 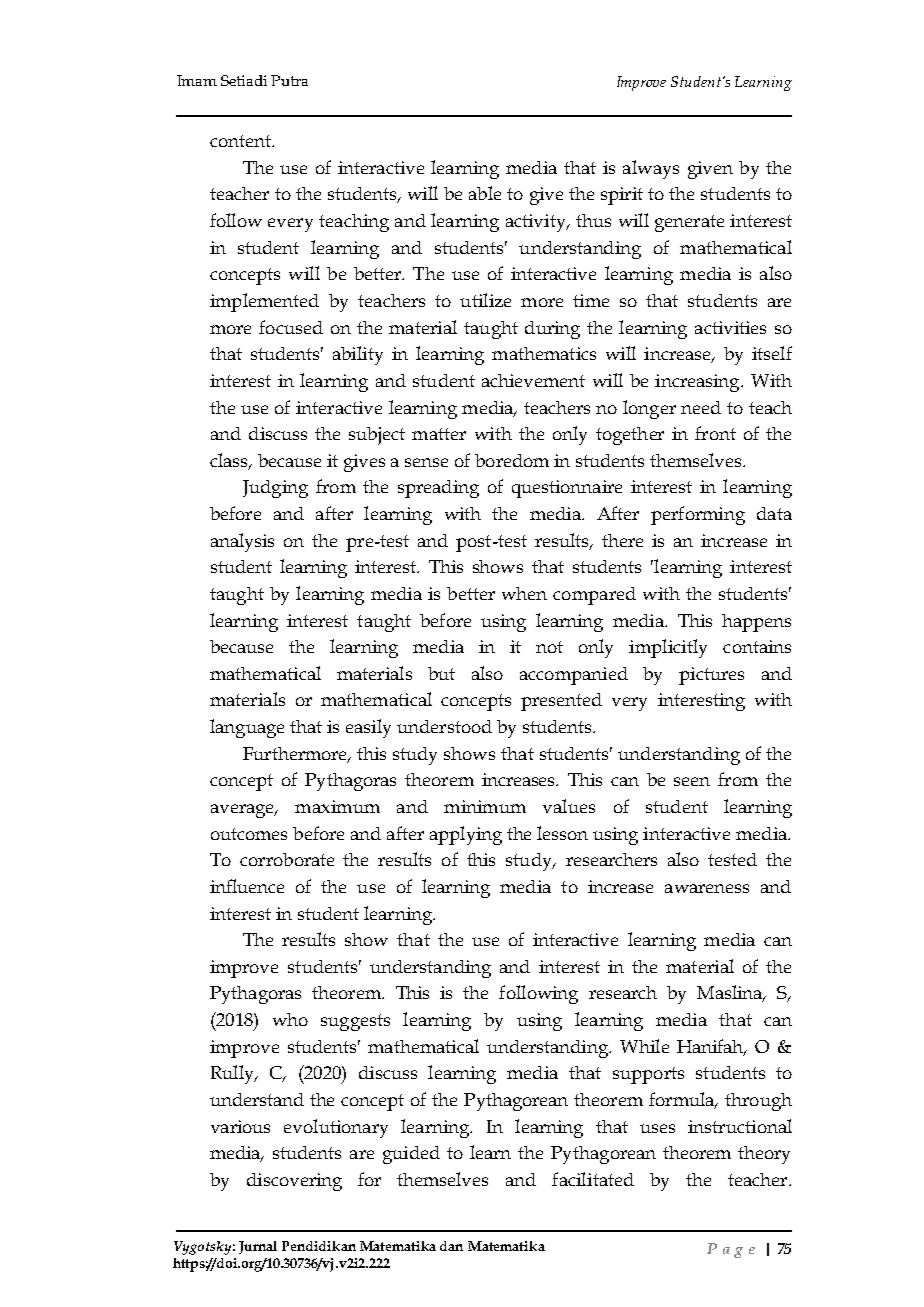 I want to click on outcomes, so click(x=249, y=834).
